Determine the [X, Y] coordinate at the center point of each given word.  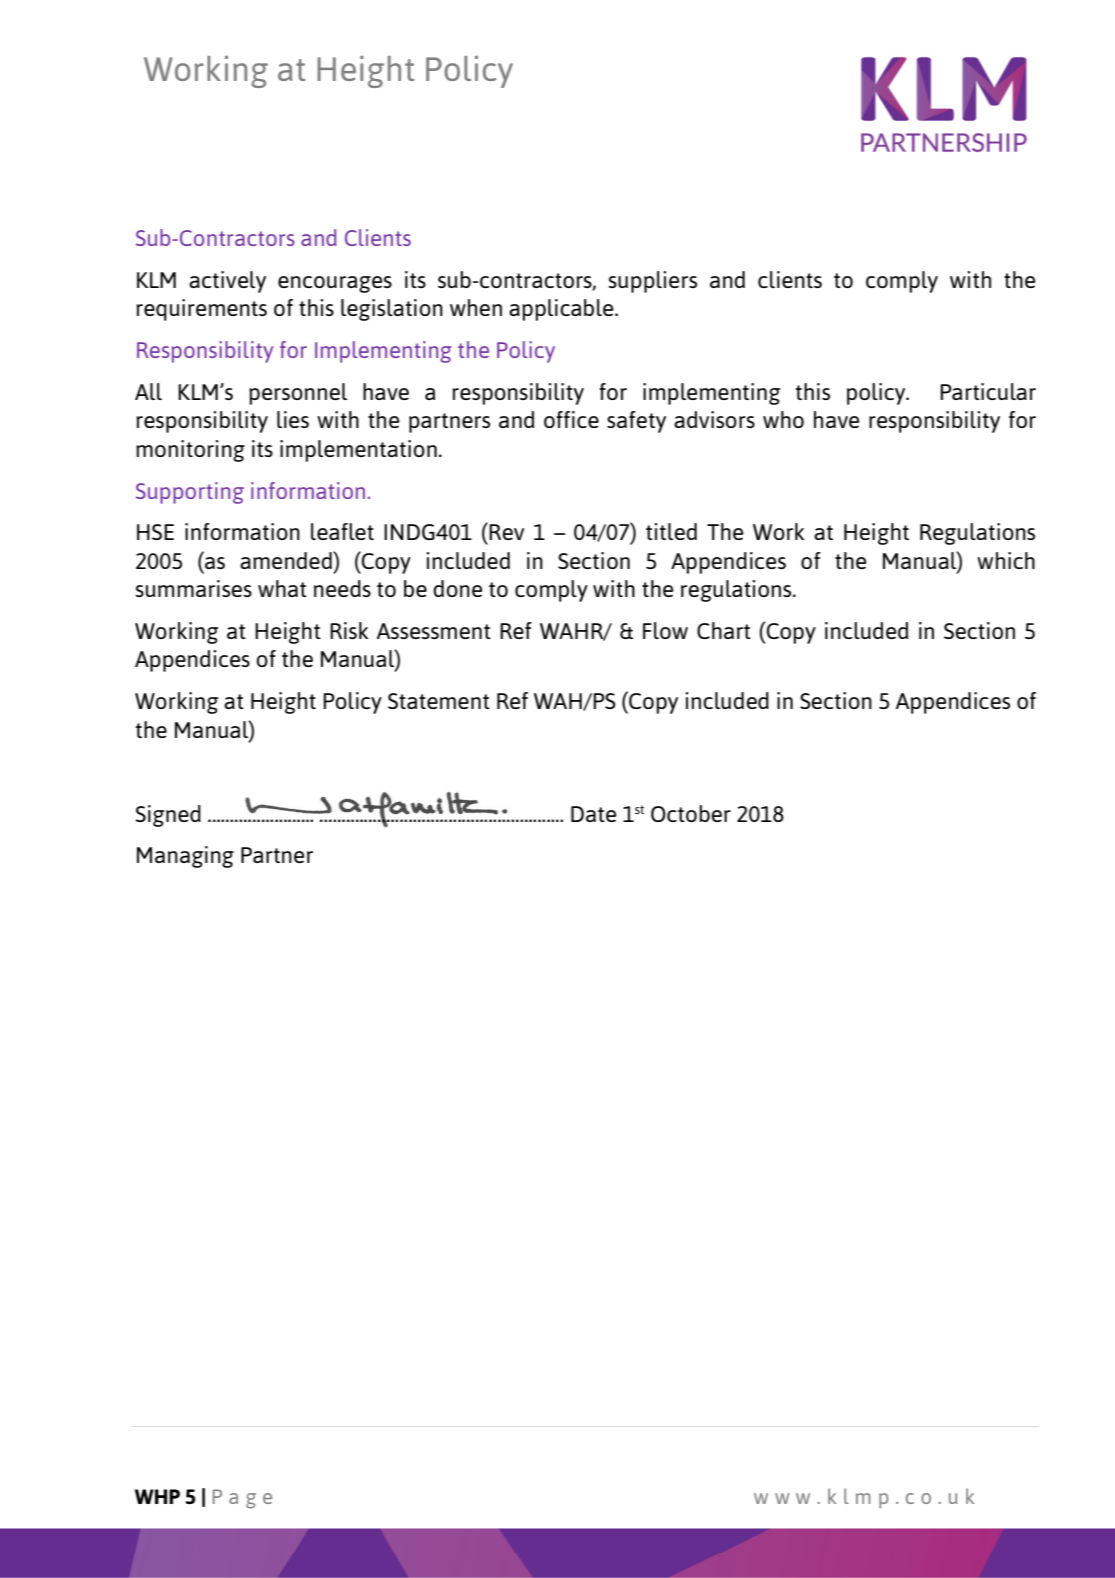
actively [227, 282]
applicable [562, 310]
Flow [665, 630]
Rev [506, 532]
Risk [349, 630]
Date [594, 814]
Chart [724, 630]
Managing [185, 857]
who [783, 419]
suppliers [652, 282]
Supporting [190, 493]
